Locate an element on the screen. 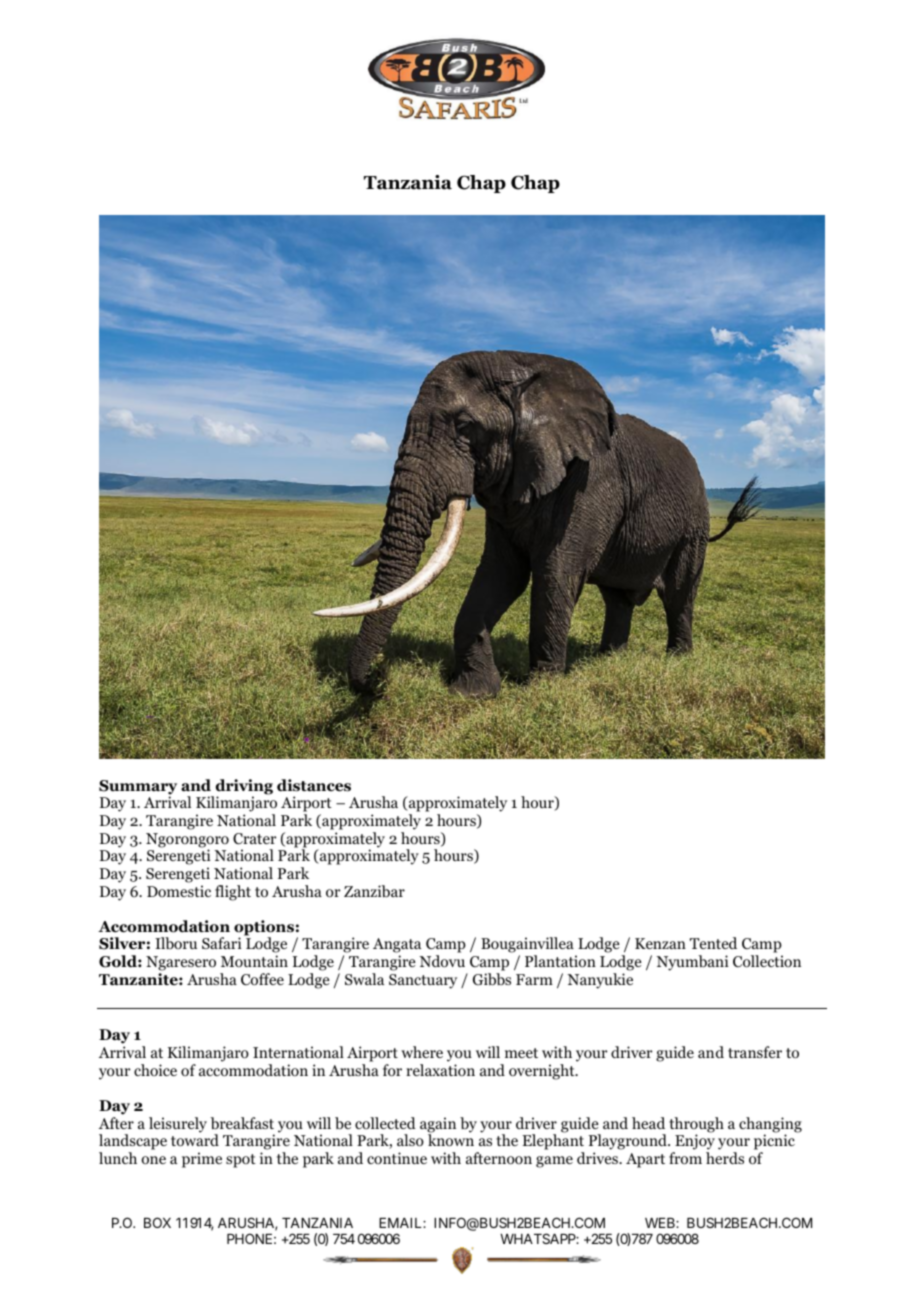  driving is located at coordinates (243, 788).
